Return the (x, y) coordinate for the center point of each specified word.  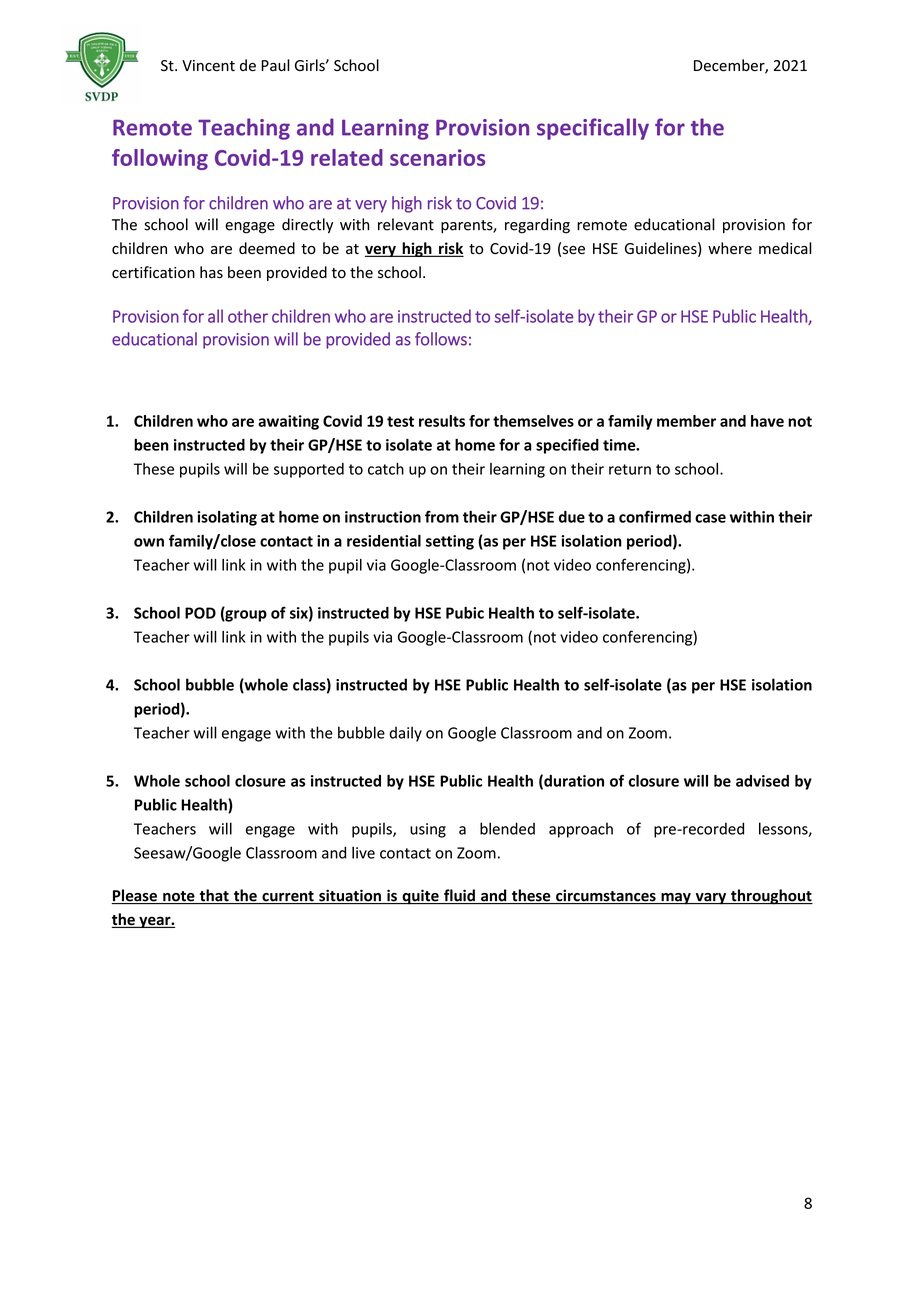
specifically (593, 129)
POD (200, 613)
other (248, 316)
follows (441, 339)
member (686, 421)
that (214, 896)
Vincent (208, 66)
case (710, 518)
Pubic (465, 613)
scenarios (437, 157)
